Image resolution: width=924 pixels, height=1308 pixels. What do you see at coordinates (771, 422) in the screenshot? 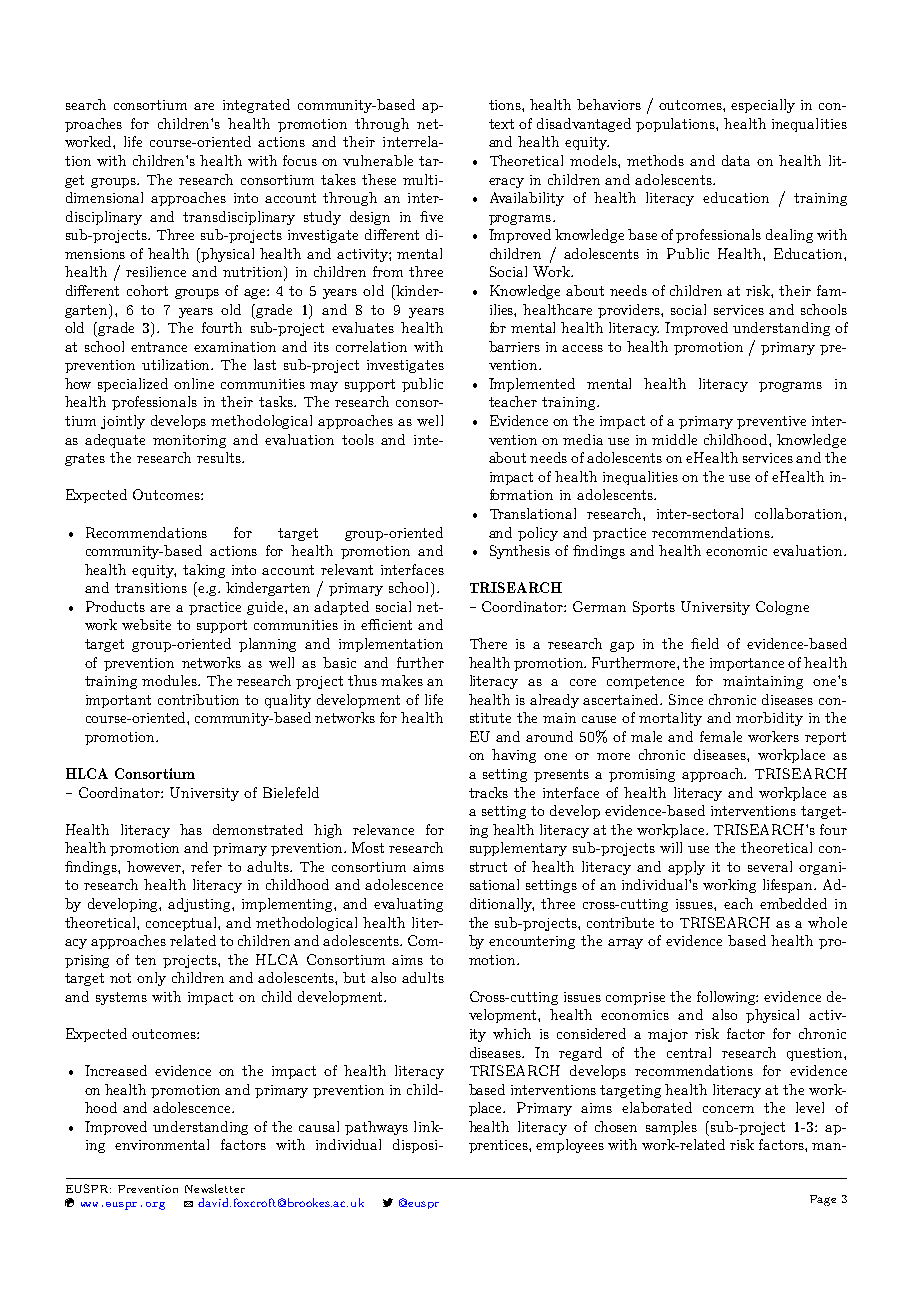
I see `preventive` at bounding box center [771, 422].
